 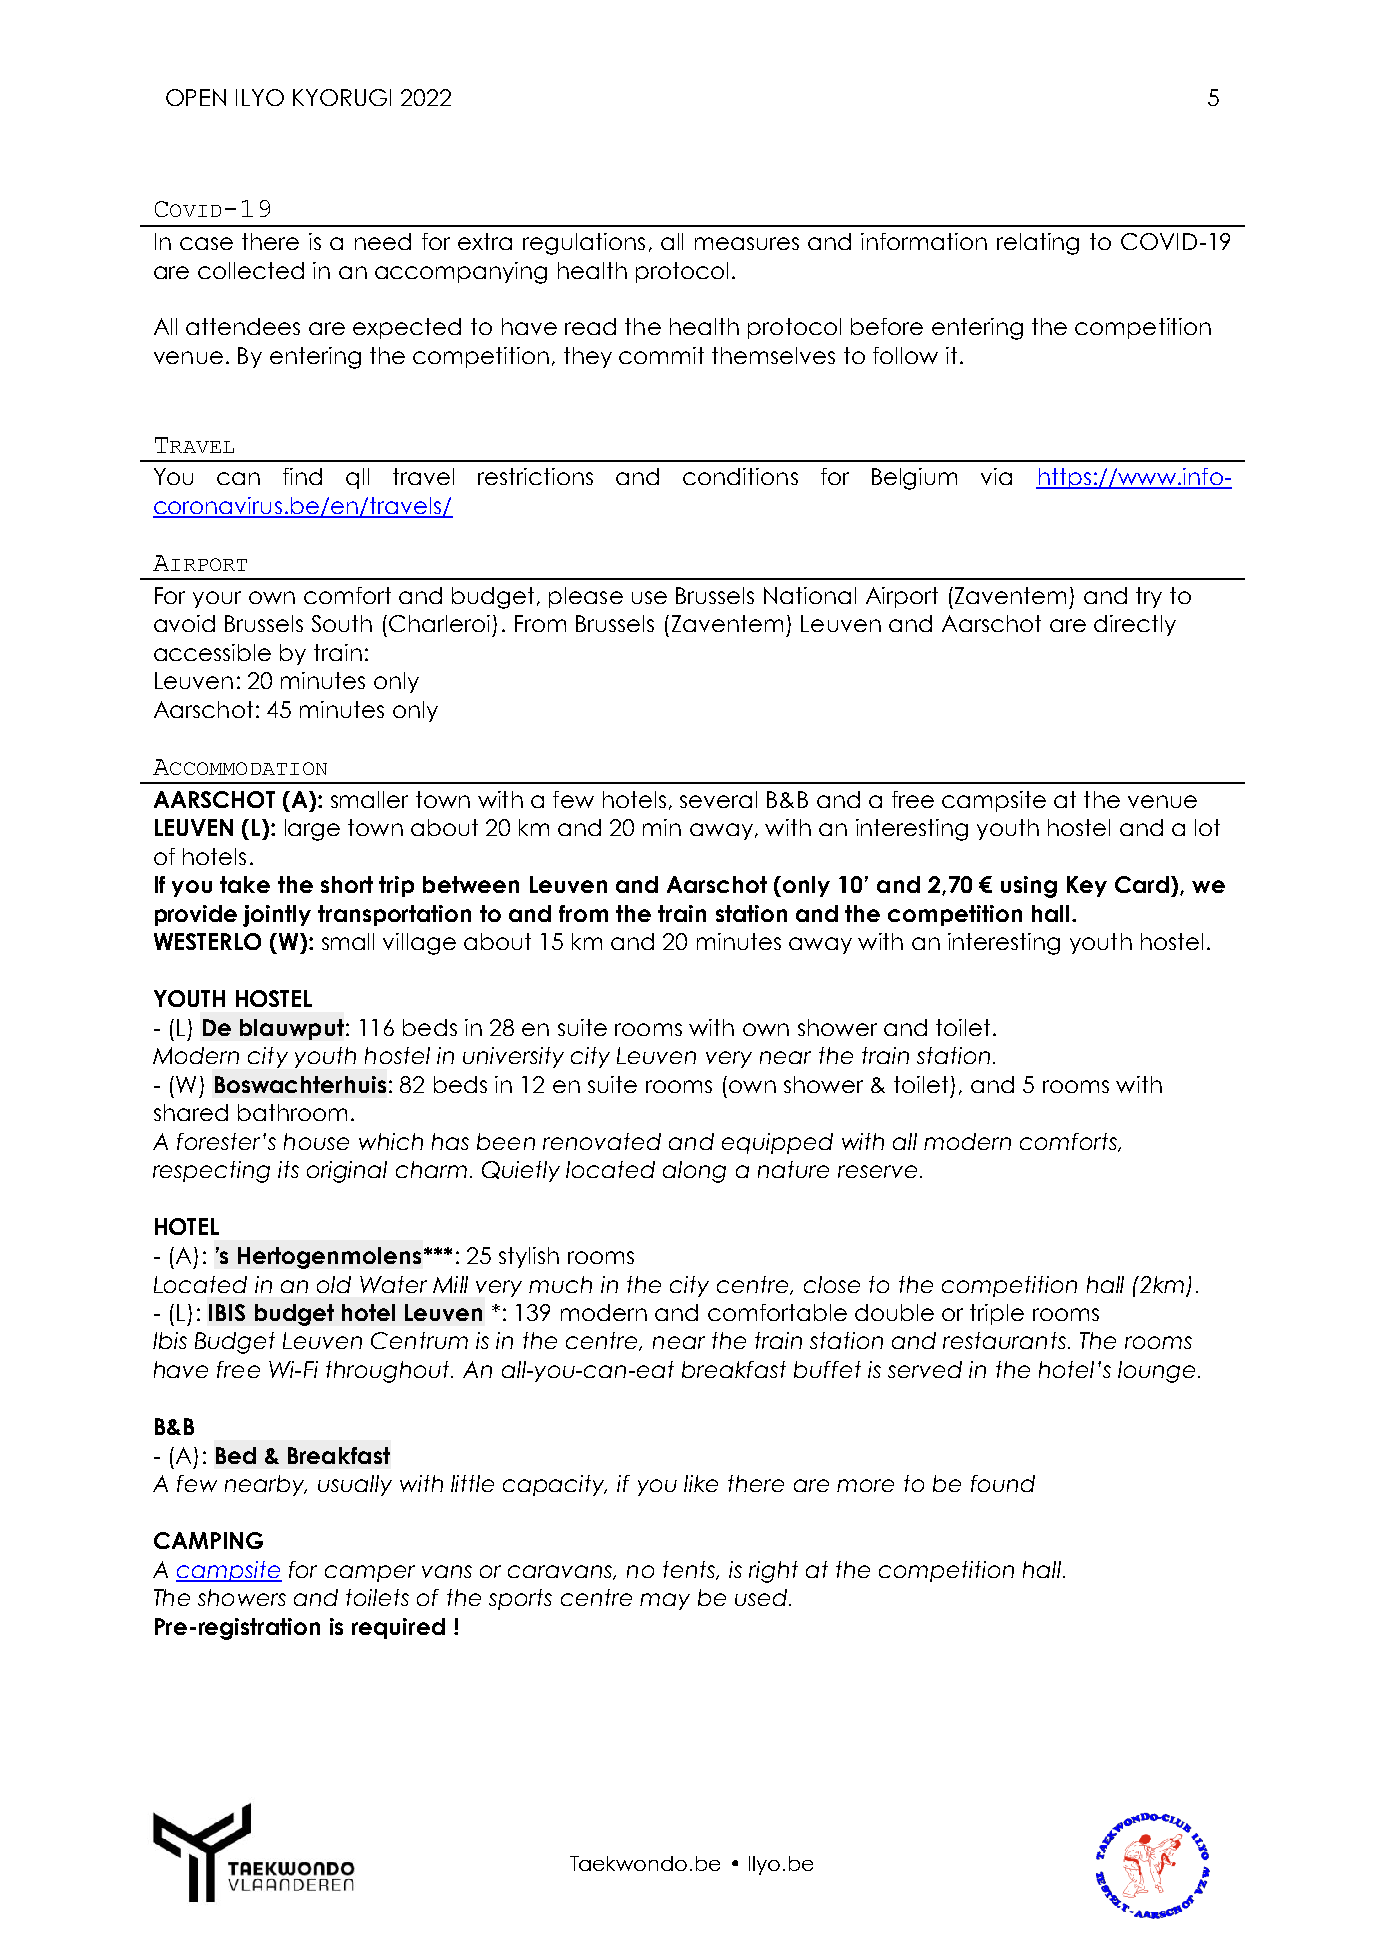 What do you see at coordinates (690, 1570) in the screenshot?
I see `tents` at bounding box center [690, 1570].
